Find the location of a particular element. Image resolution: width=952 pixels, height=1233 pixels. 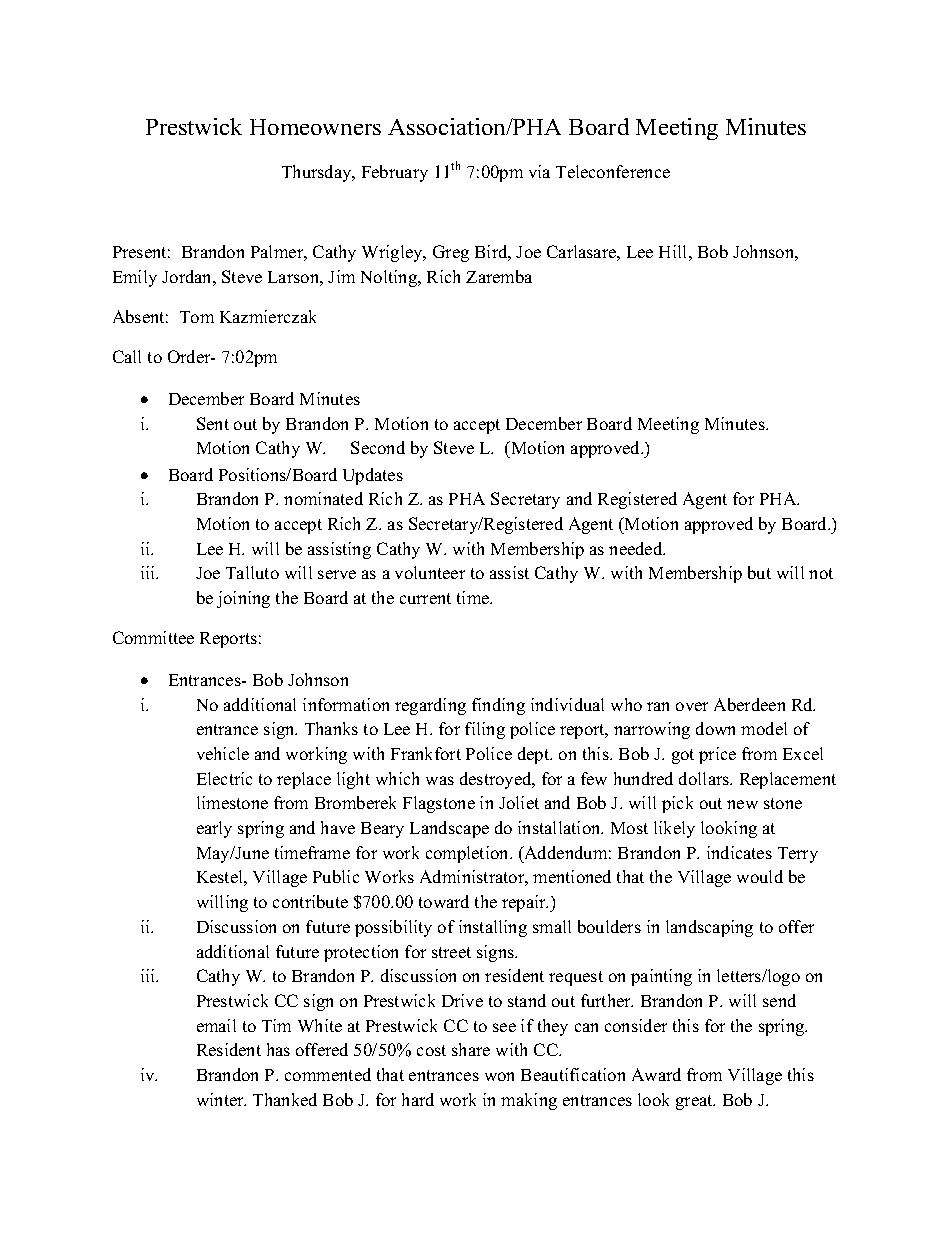

joining is located at coordinates (243, 599).
